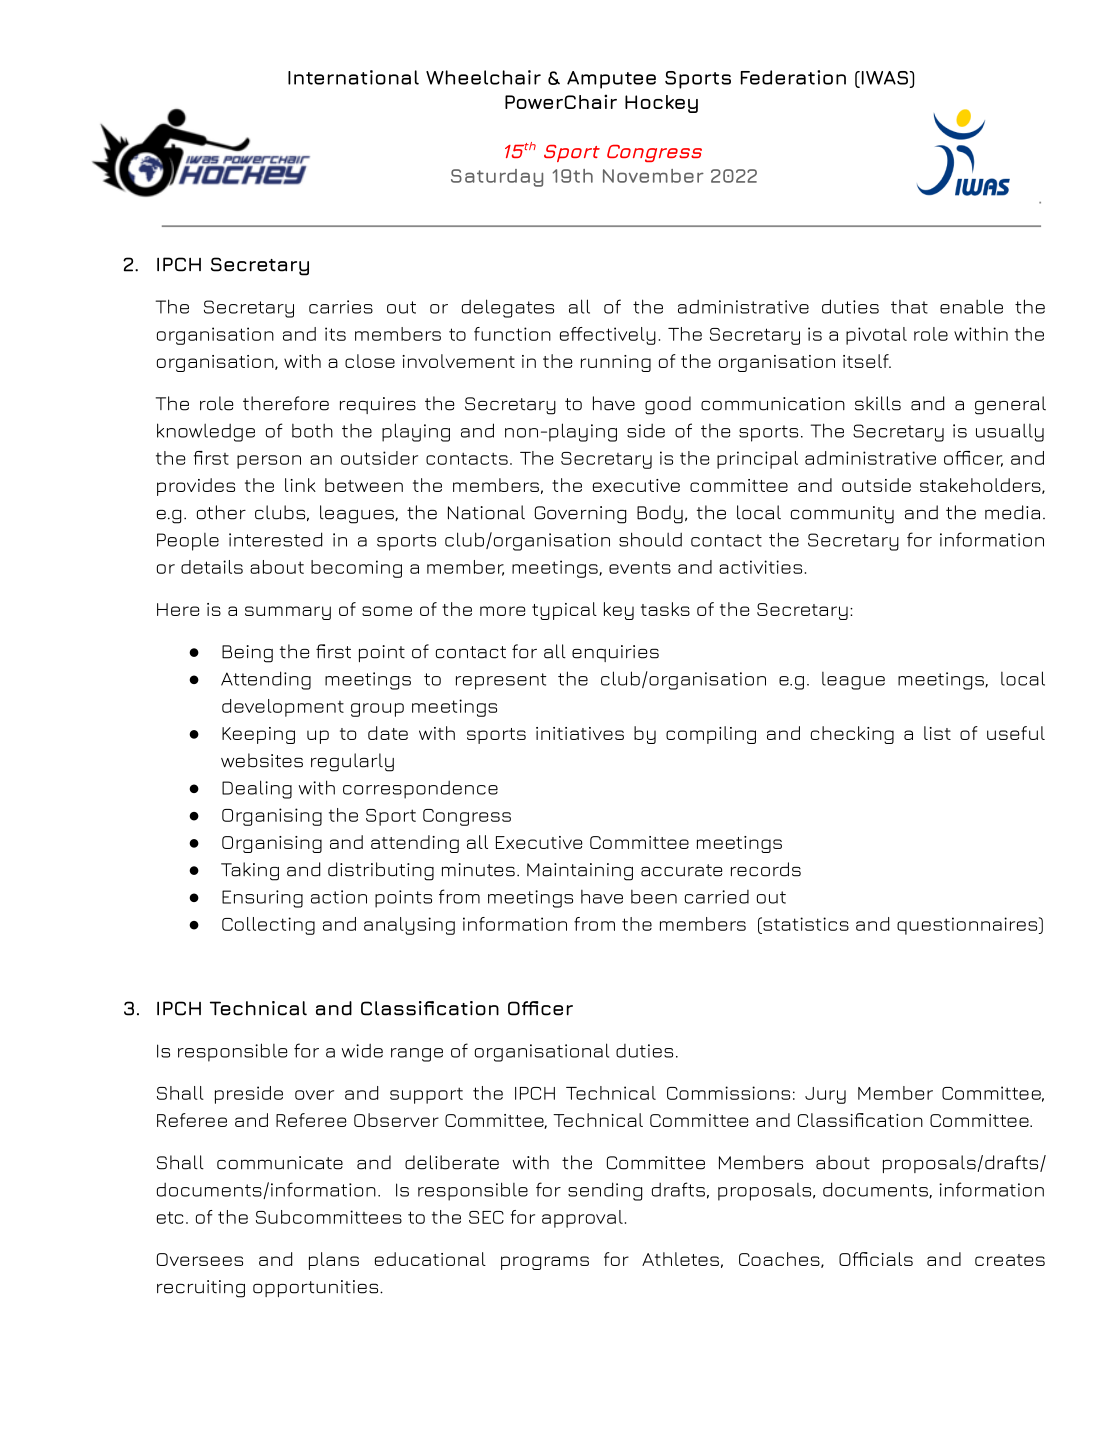 Image resolution: width=1112 pixels, height=1439 pixels. Describe the element at coordinates (580, 733) in the screenshot. I see `initiatives` at that location.
